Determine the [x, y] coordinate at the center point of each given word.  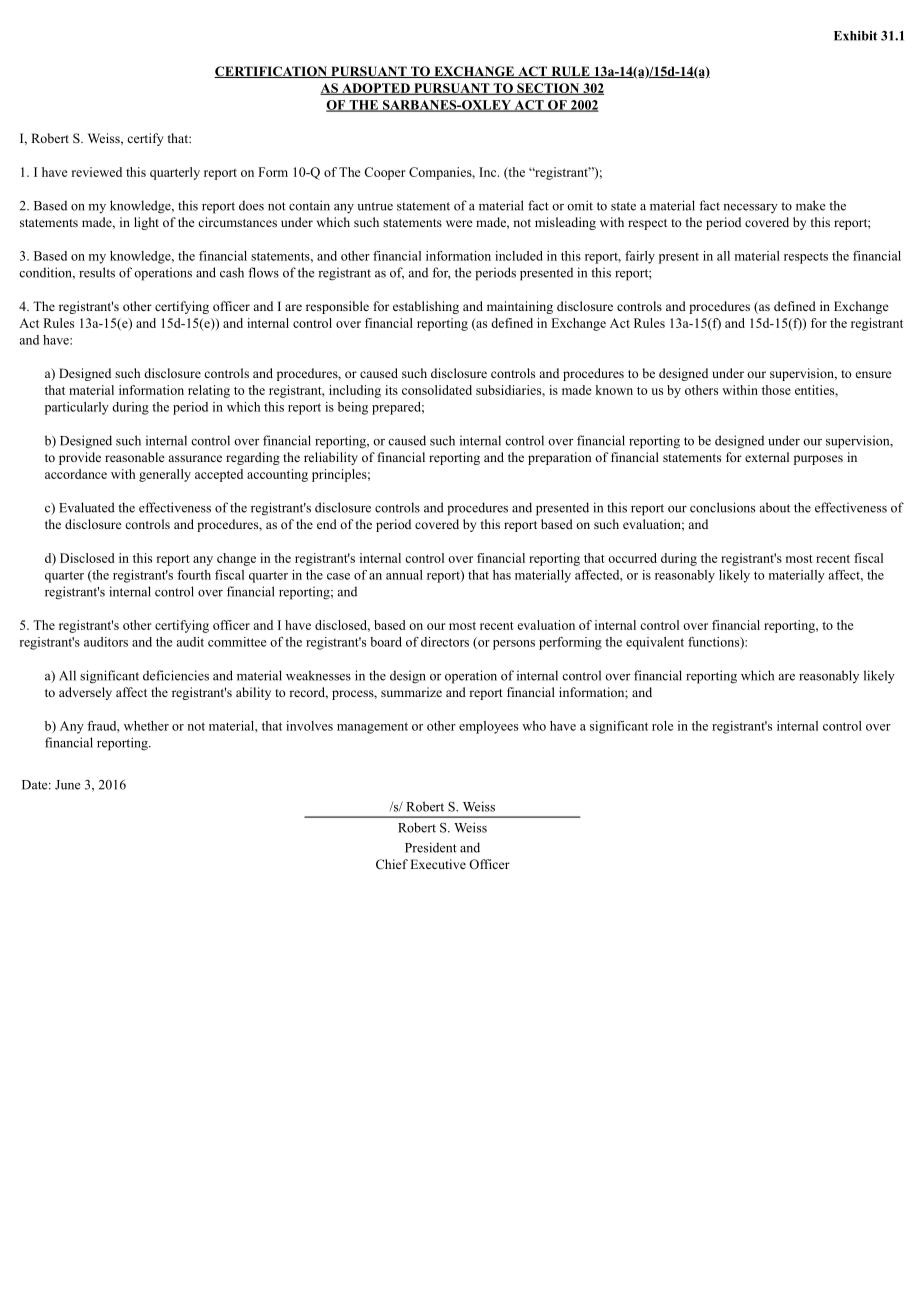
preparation [560, 458]
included [519, 256]
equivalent [655, 643]
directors [445, 642]
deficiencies [176, 675]
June [67, 785]
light [146, 223]
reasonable [135, 457]
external [767, 457]
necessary [750, 208]
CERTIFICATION [272, 72]
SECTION [548, 89]
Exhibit [855, 36]
